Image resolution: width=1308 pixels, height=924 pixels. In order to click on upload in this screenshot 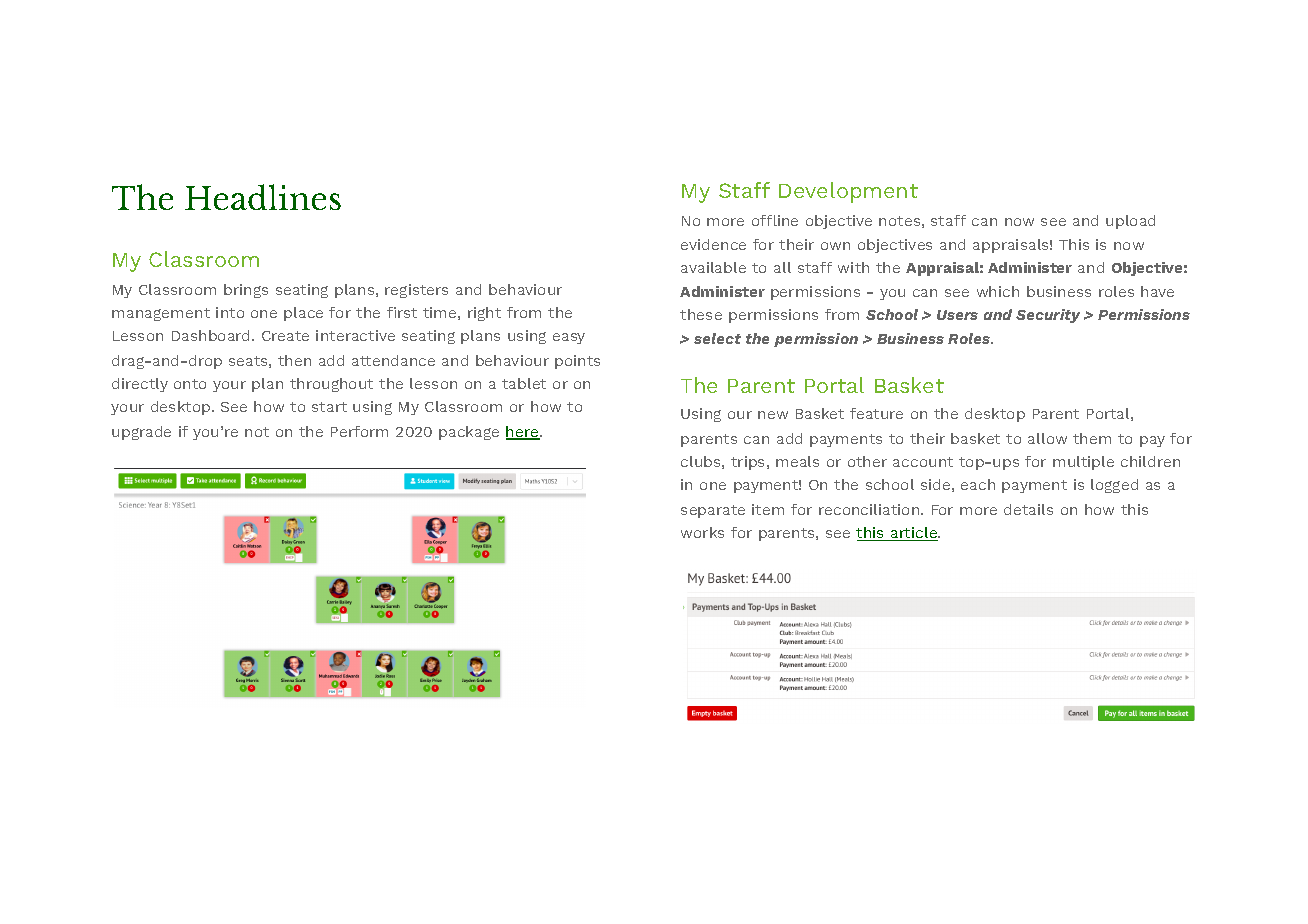, I will do `click(1130, 222)`.
